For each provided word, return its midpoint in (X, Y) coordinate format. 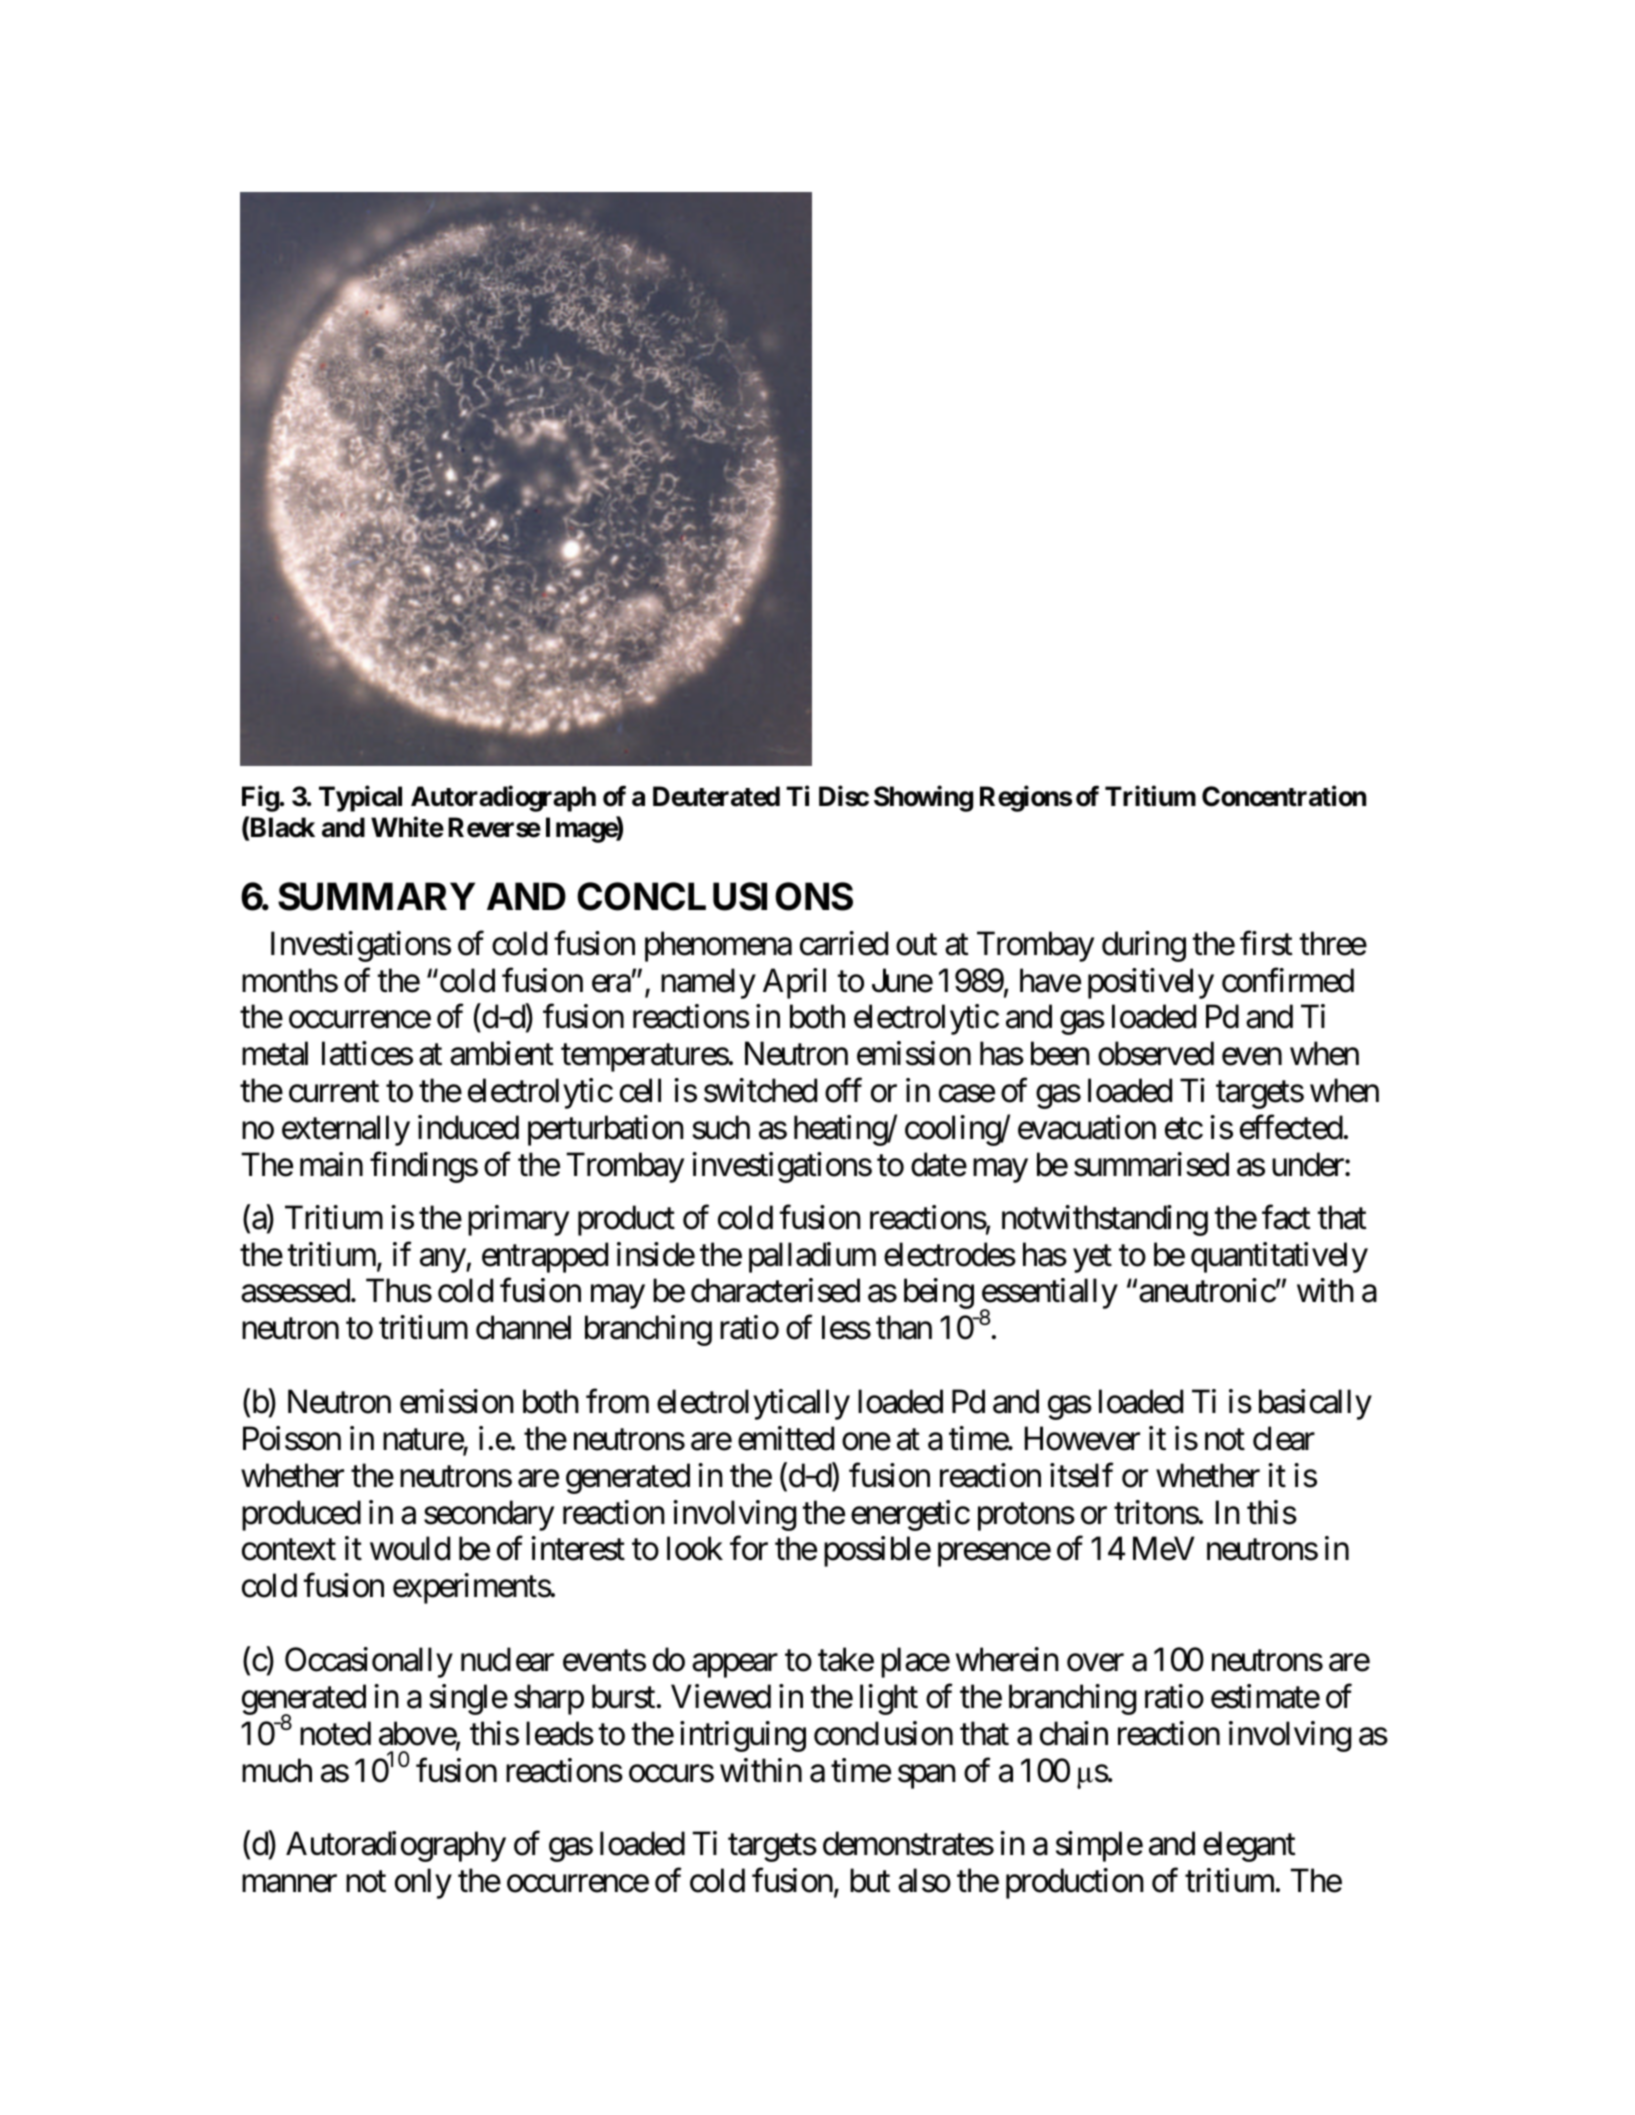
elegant (1249, 1846)
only (423, 1883)
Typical (360, 799)
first (1266, 943)
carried (844, 943)
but (870, 1880)
